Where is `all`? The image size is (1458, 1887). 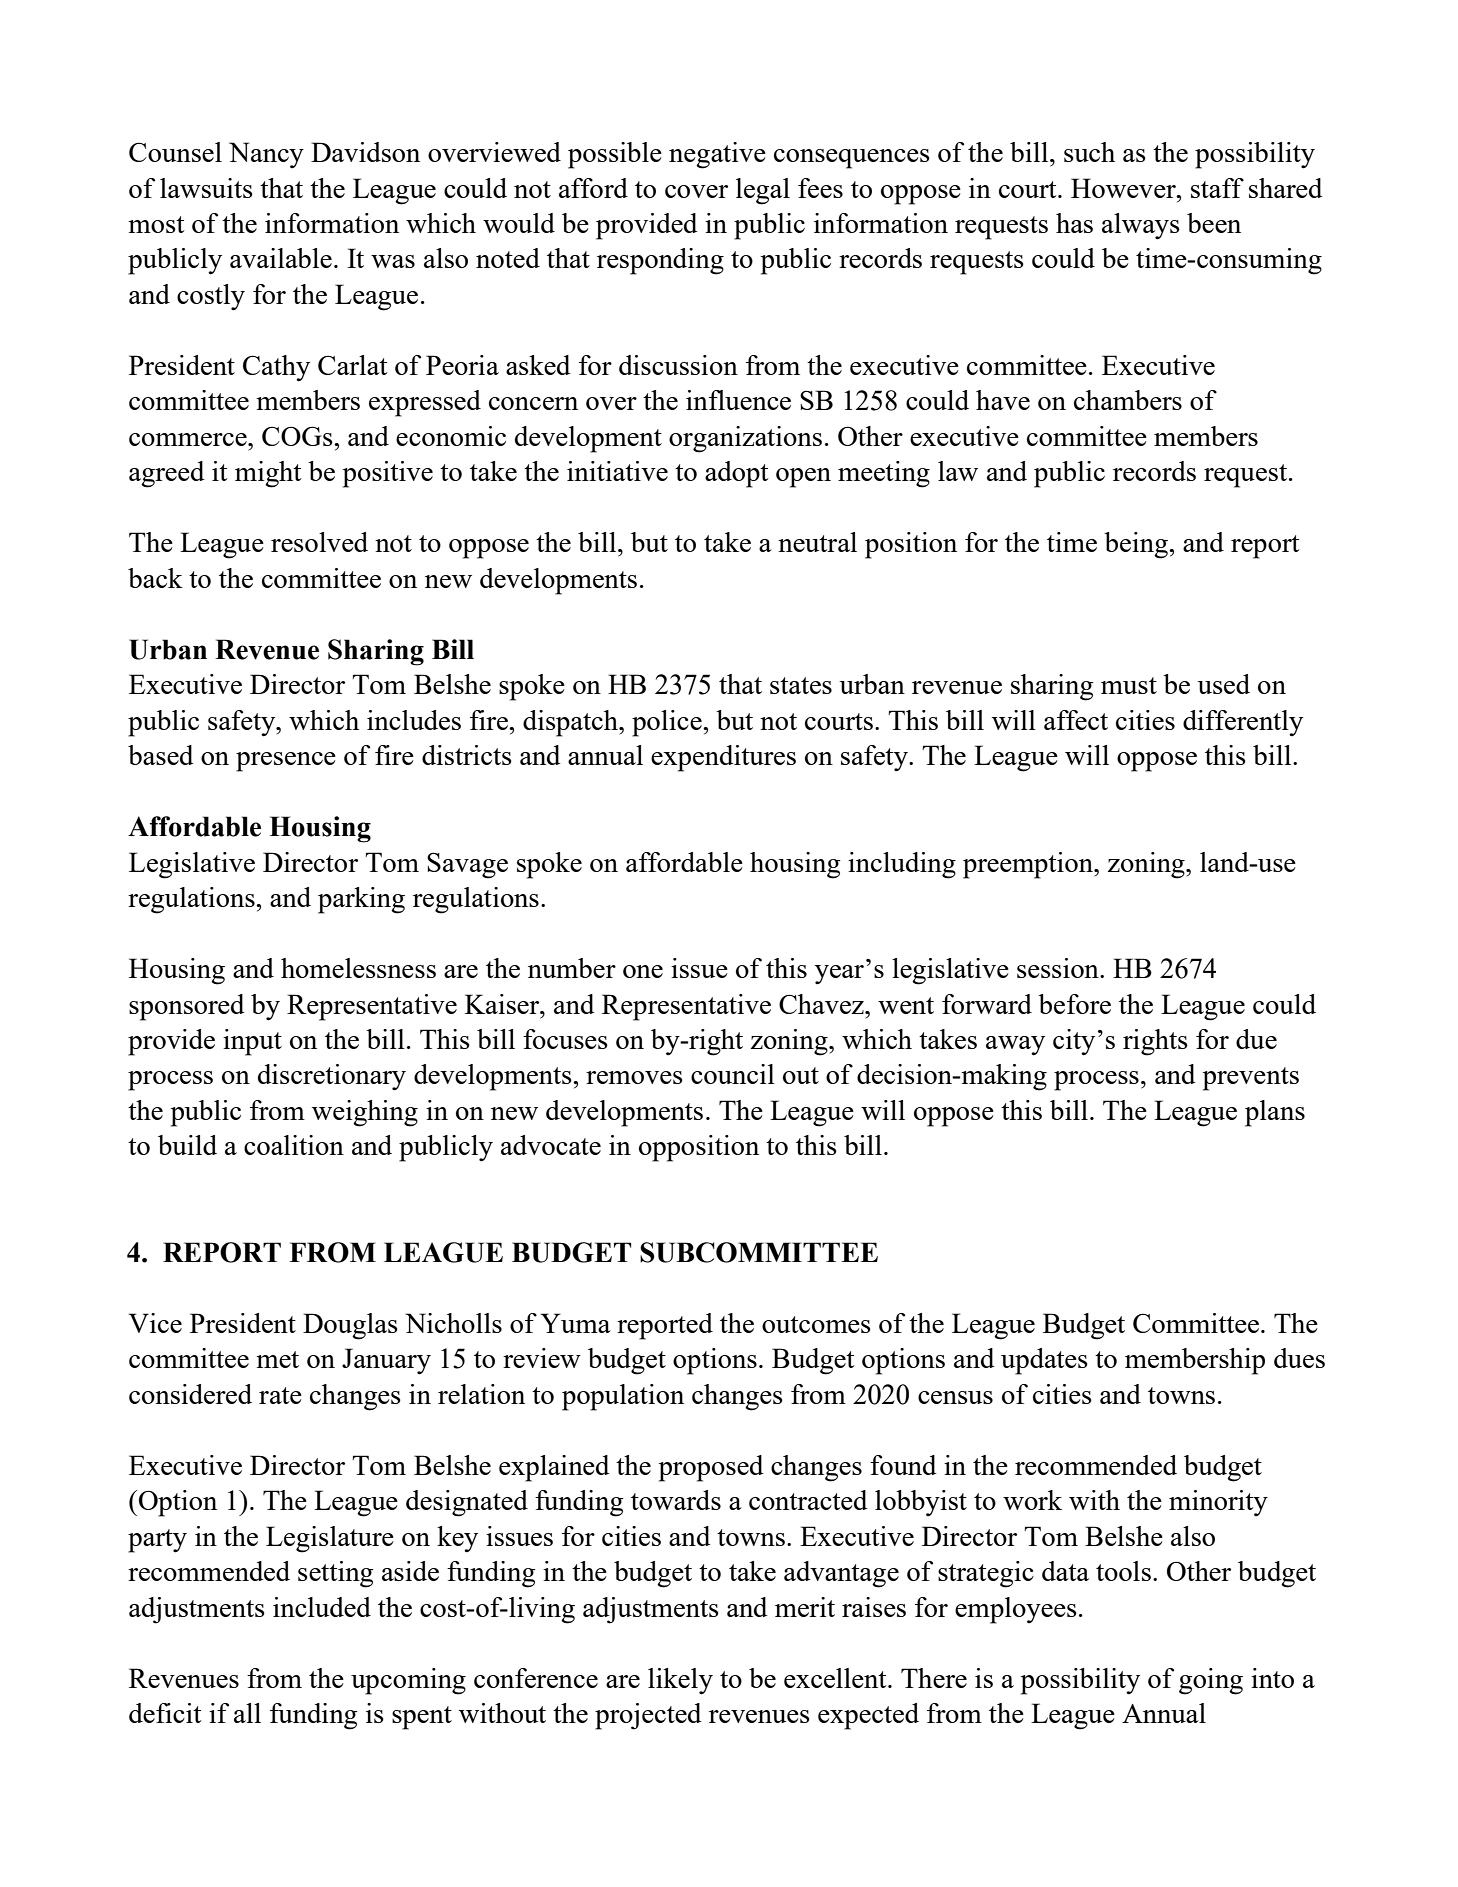 all is located at coordinates (247, 1713).
